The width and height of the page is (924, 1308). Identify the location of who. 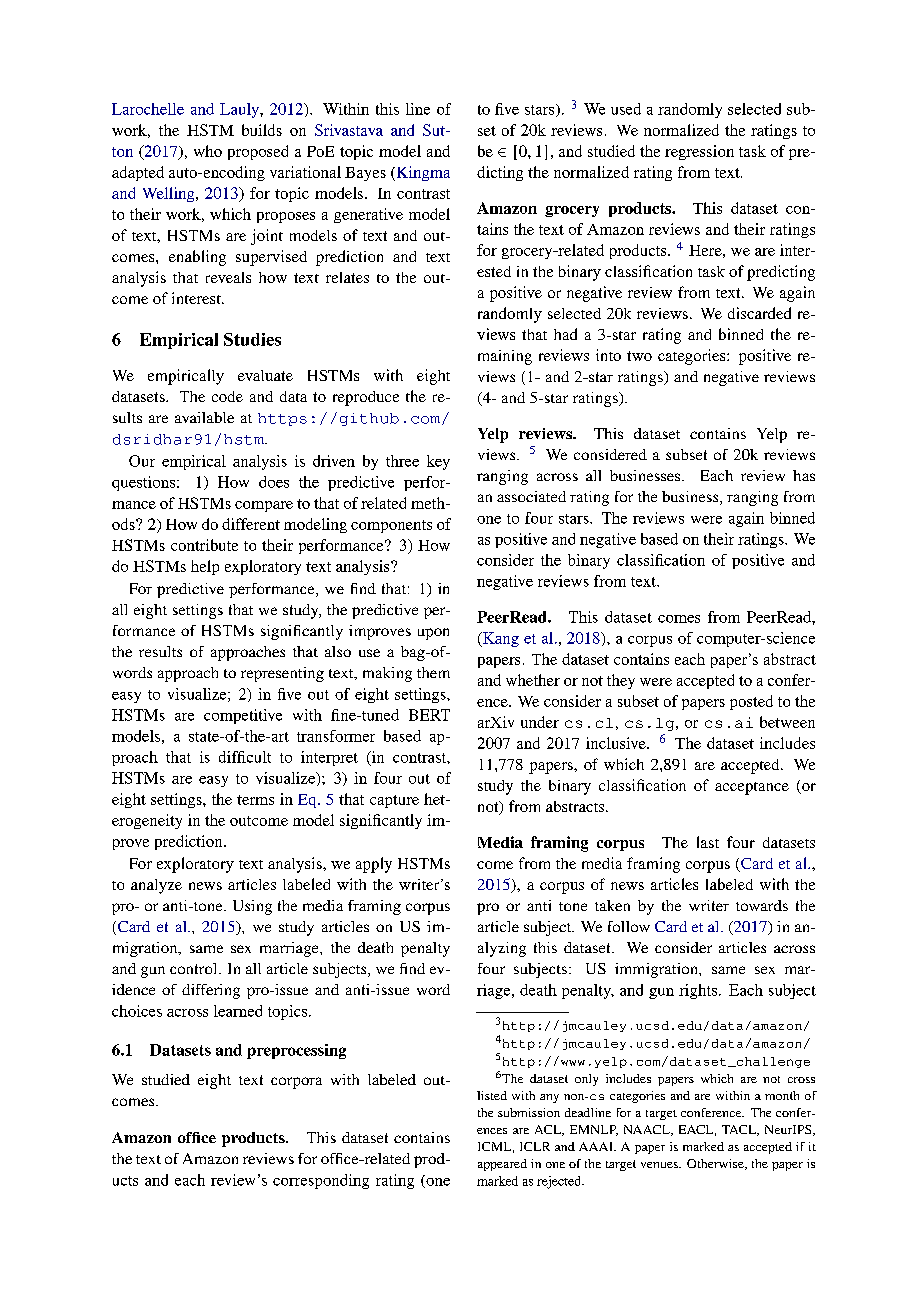
(208, 151).
